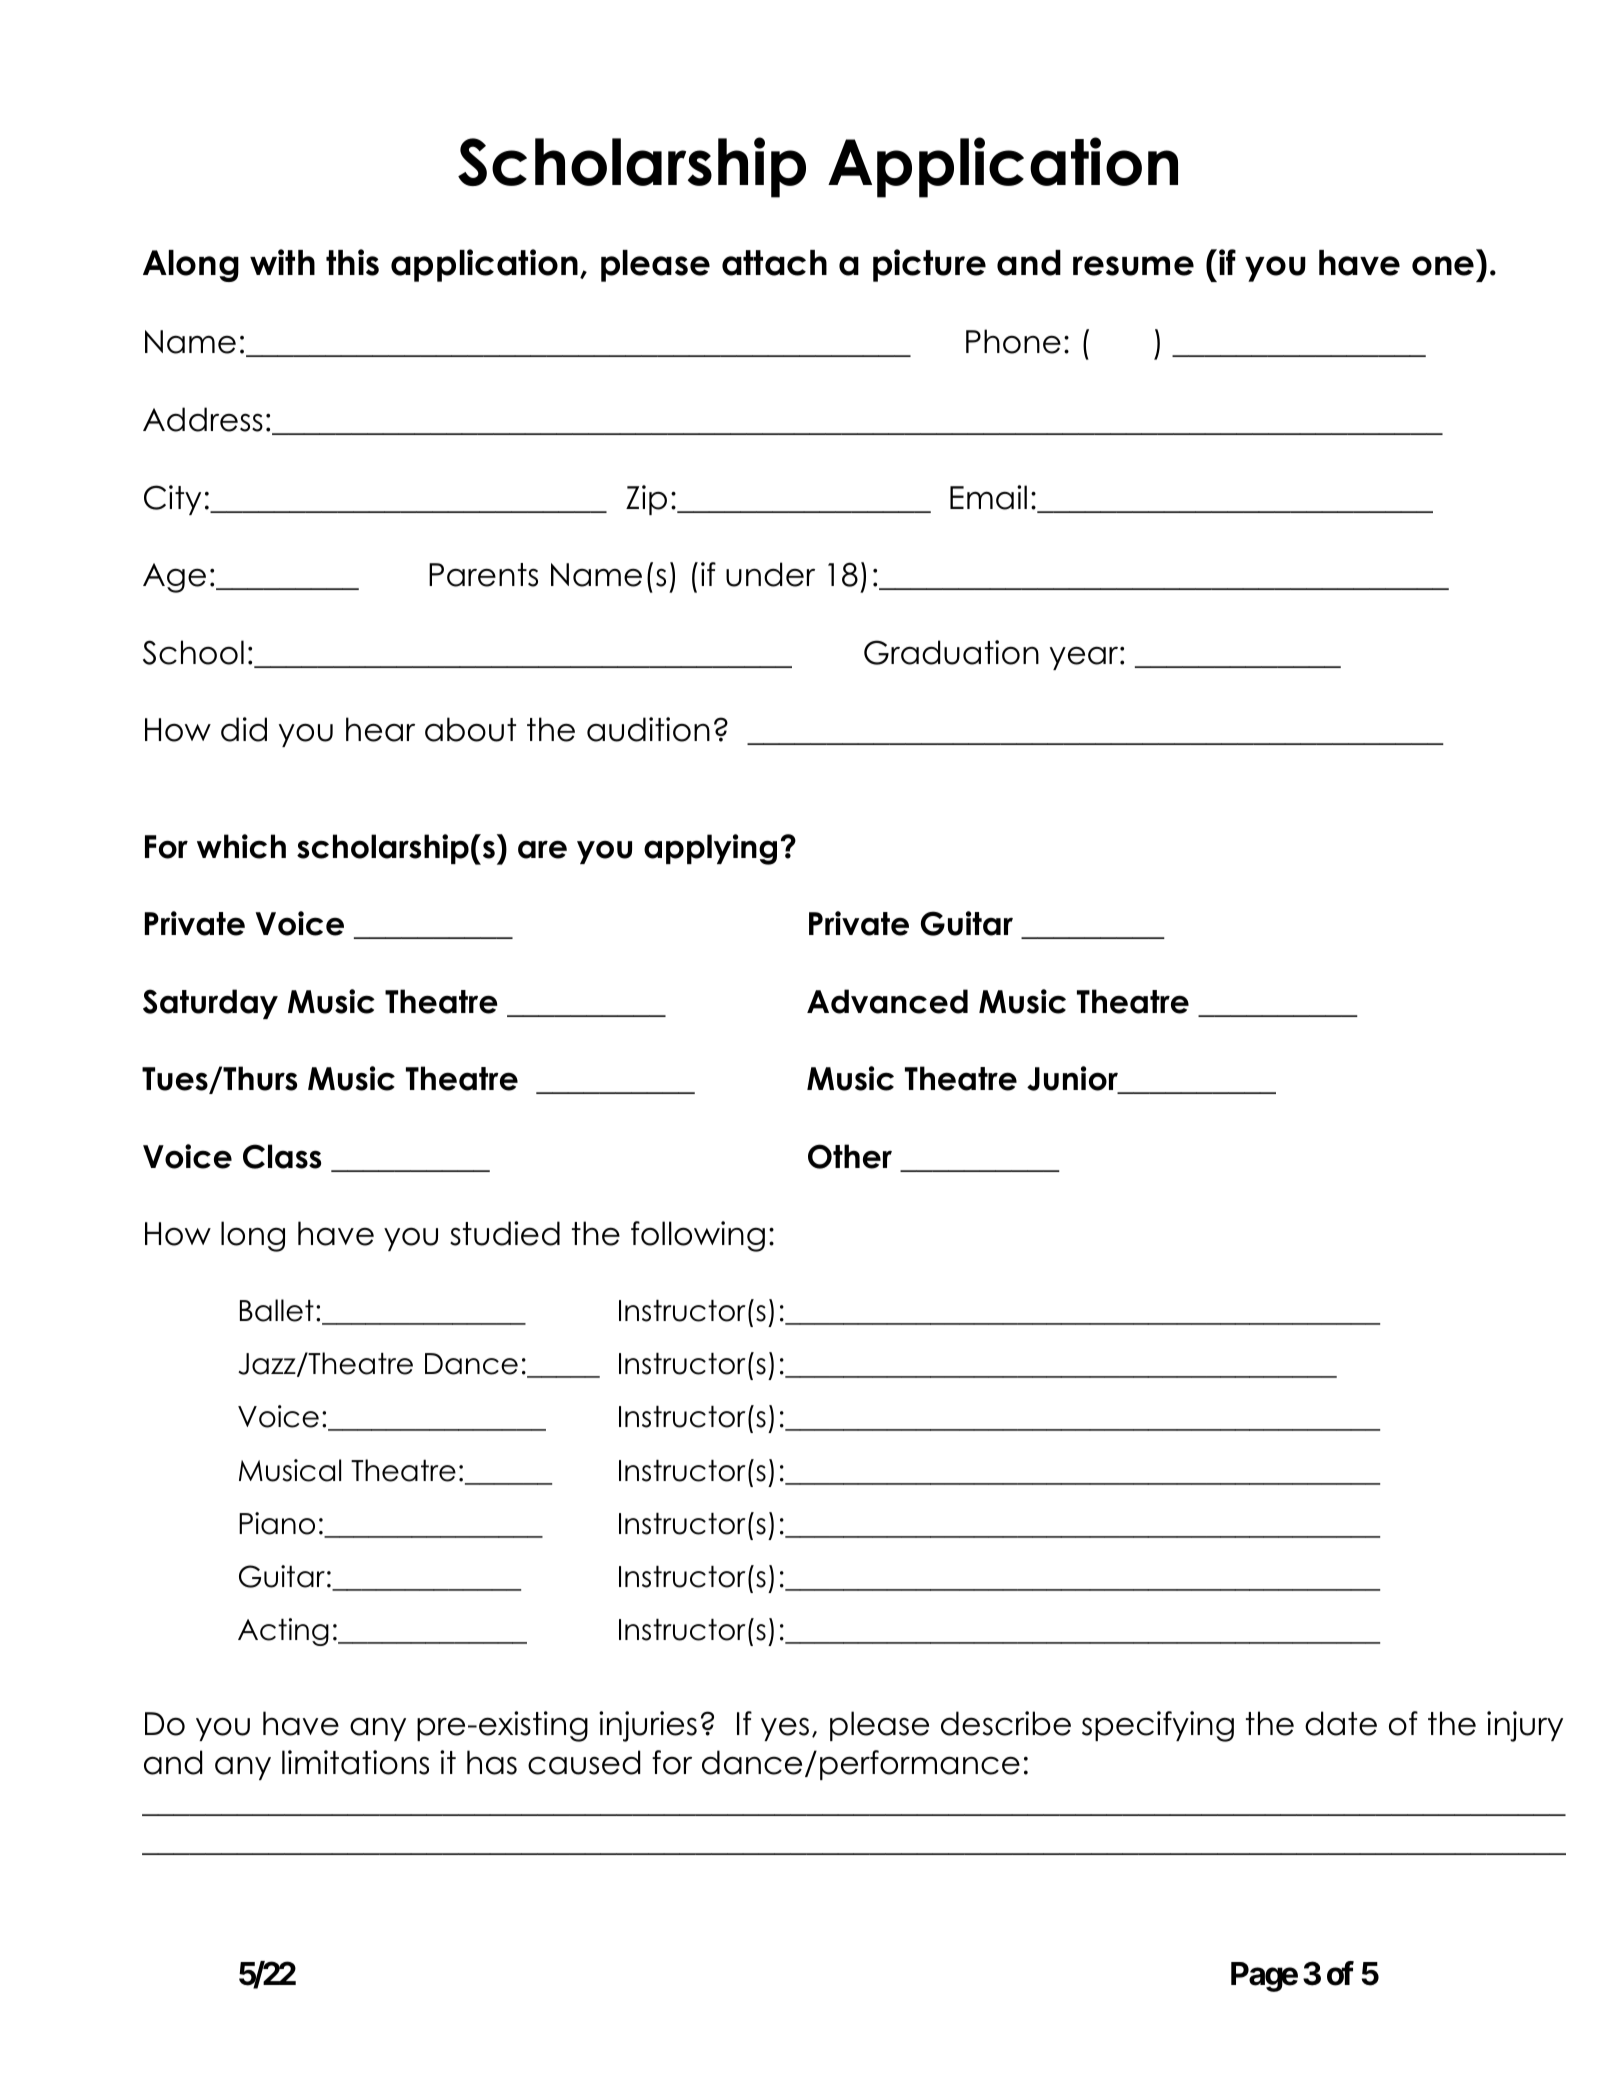 The image size is (1613, 2087). What do you see at coordinates (850, 1156) in the screenshot?
I see `Other` at bounding box center [850, 1156].
